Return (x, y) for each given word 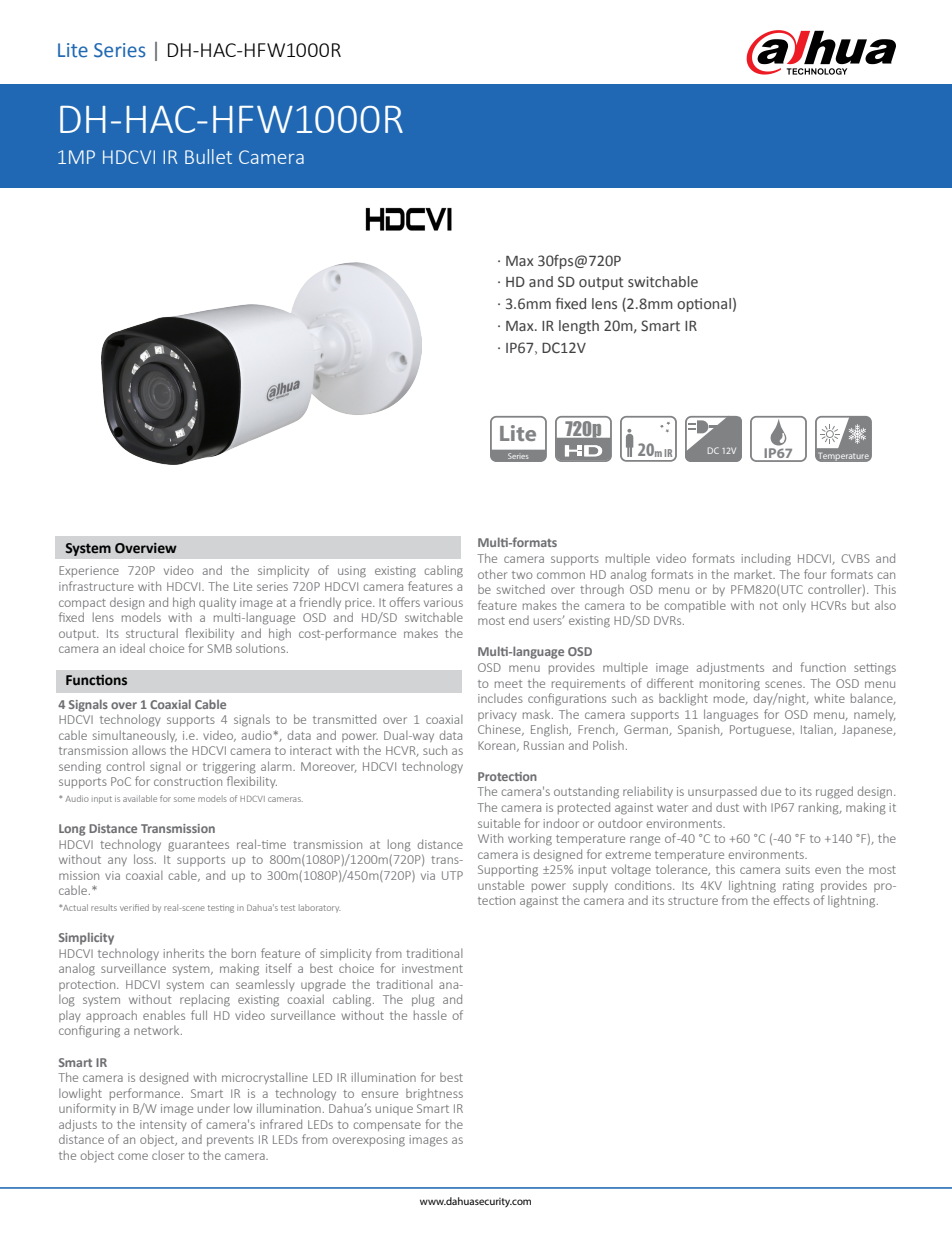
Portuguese (762, 731)
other (492, 574)
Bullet (208, 156)
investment (432, 968)
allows (149, 750)
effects (792, 900)
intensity (163, 1125)
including (766, 559)
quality (217, 603)
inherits (184, 953)
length (579, 327)
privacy (497, 715)
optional (704, 305)
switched (521, 589)
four (815, 574)
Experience (89, 571)
